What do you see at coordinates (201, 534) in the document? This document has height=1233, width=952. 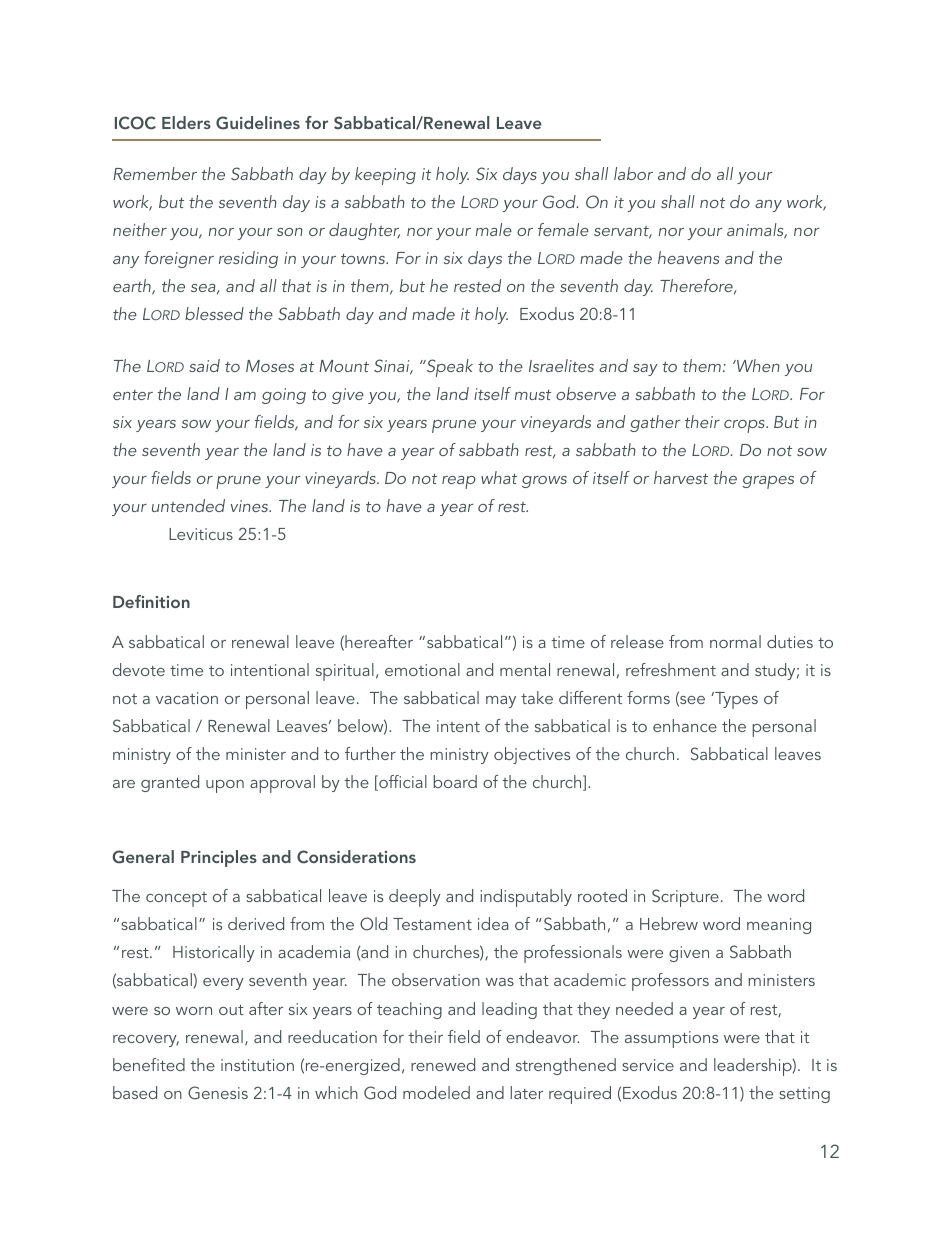 I see `Leviticus` at bounding box center [201, 534].
